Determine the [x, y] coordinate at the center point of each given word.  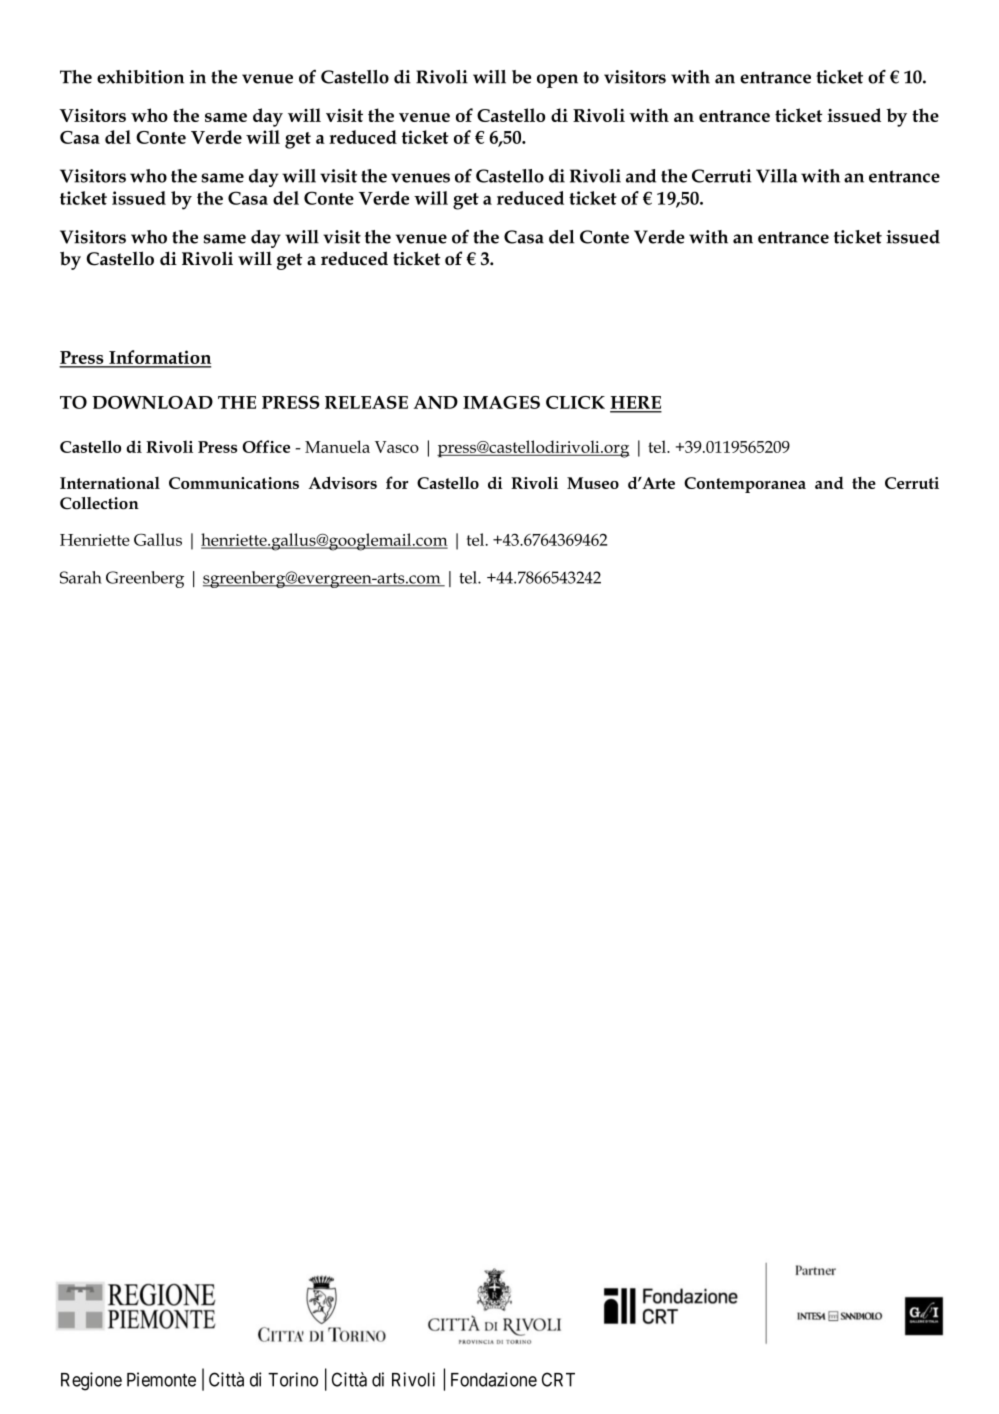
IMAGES [501, 402]
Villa [776, 176]
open [557, 81]
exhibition [140, 77]
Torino [293, 1379]
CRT [558, 1379]
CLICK [575, 402]
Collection [99, 503]
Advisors [343, 482]
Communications [234, 483]
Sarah [81, 577]
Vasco [397, 447]
